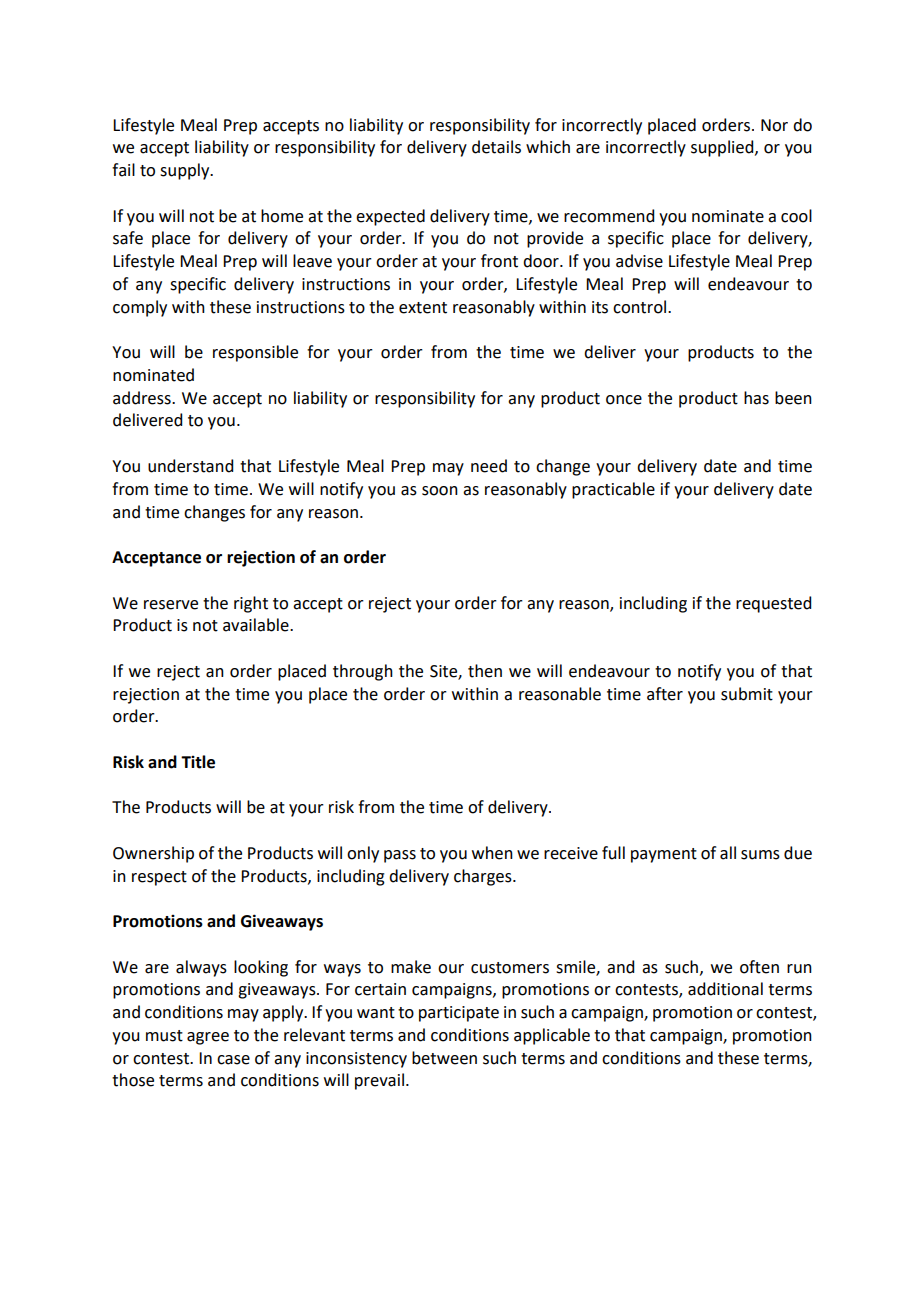 This screenshot has width=924, height=1308. I want to click on between, so click(444, 1058).
